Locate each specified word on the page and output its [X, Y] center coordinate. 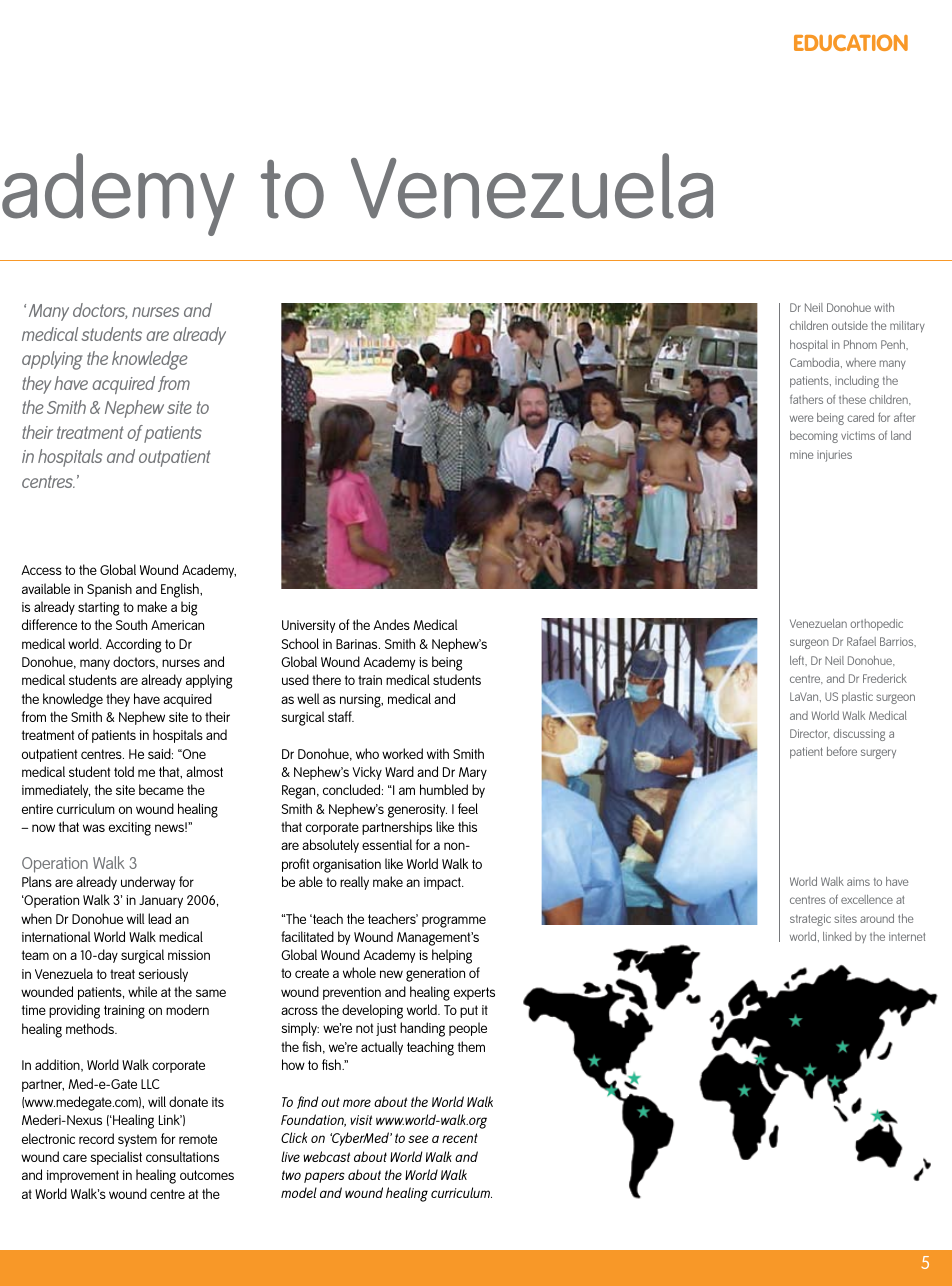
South [131, 624]
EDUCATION [851, 42]
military [907, 327]
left [798, 660]
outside [850, 325]
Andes [391, 624]
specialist [116, 1158]
